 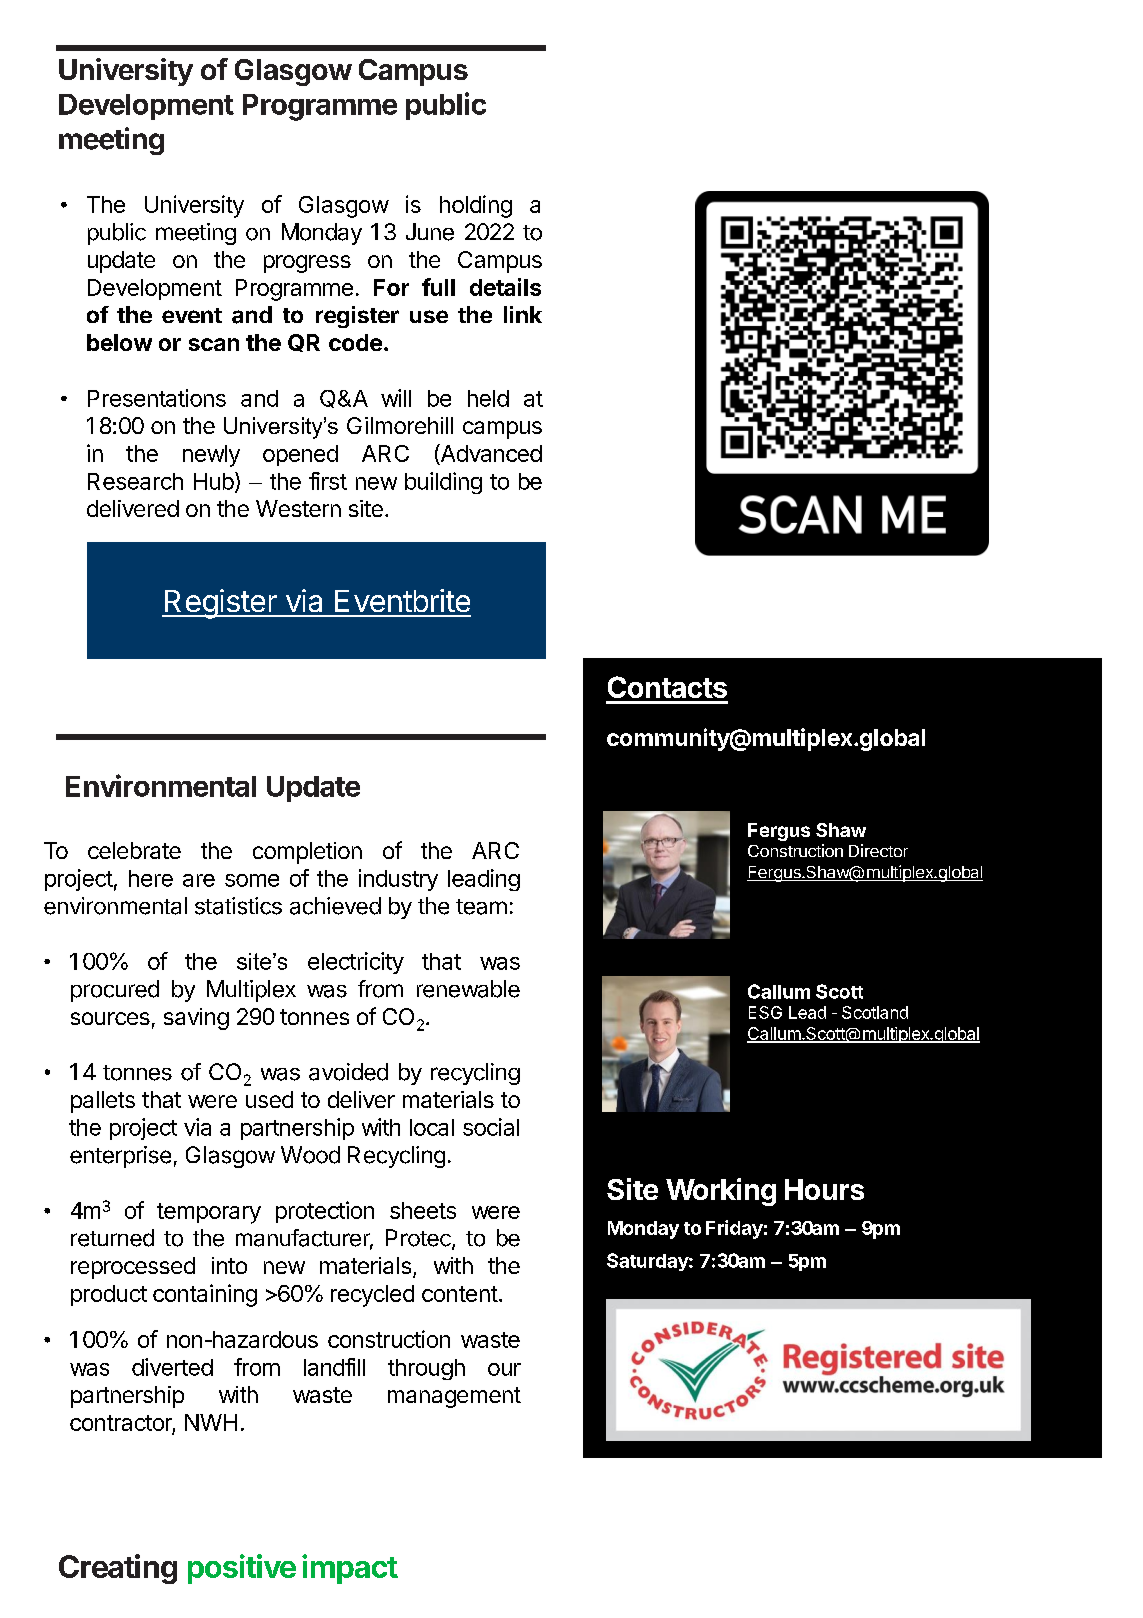 I want to click on Hours, so click(x=824, y=1189).
